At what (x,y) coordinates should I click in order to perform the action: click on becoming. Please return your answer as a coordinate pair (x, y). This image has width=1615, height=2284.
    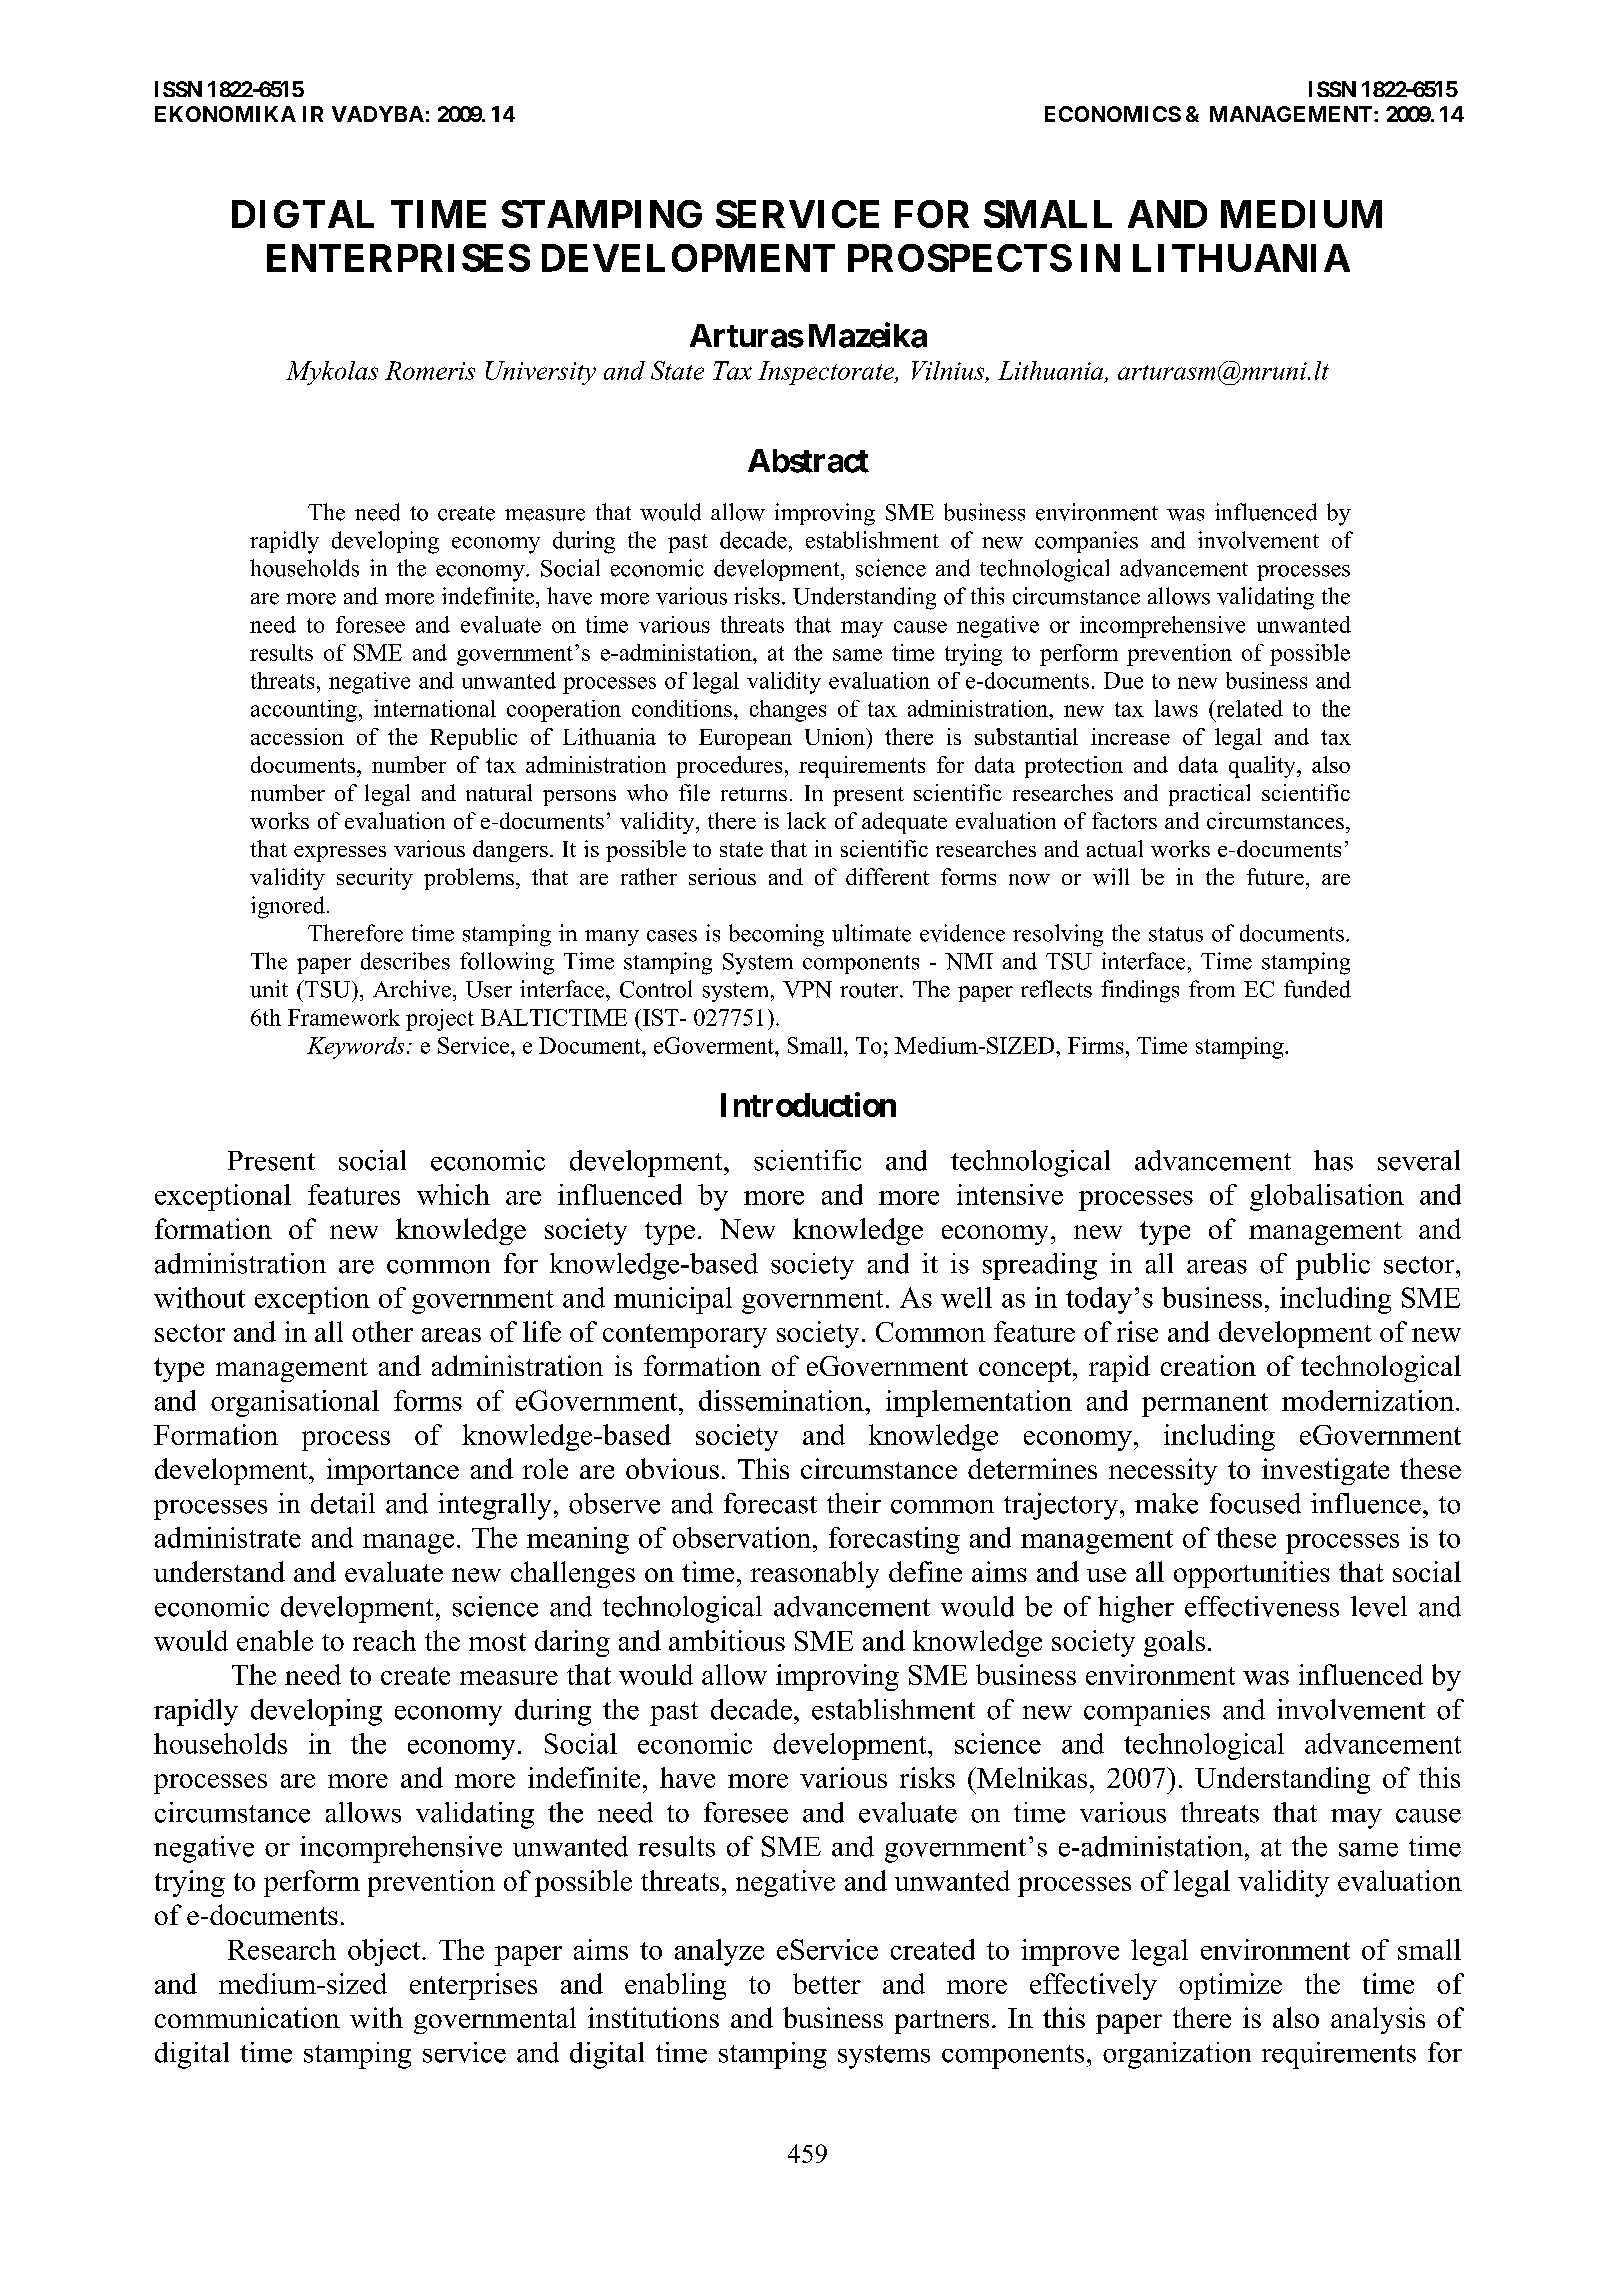
    Looking at the image, I should click on (776, 935).
